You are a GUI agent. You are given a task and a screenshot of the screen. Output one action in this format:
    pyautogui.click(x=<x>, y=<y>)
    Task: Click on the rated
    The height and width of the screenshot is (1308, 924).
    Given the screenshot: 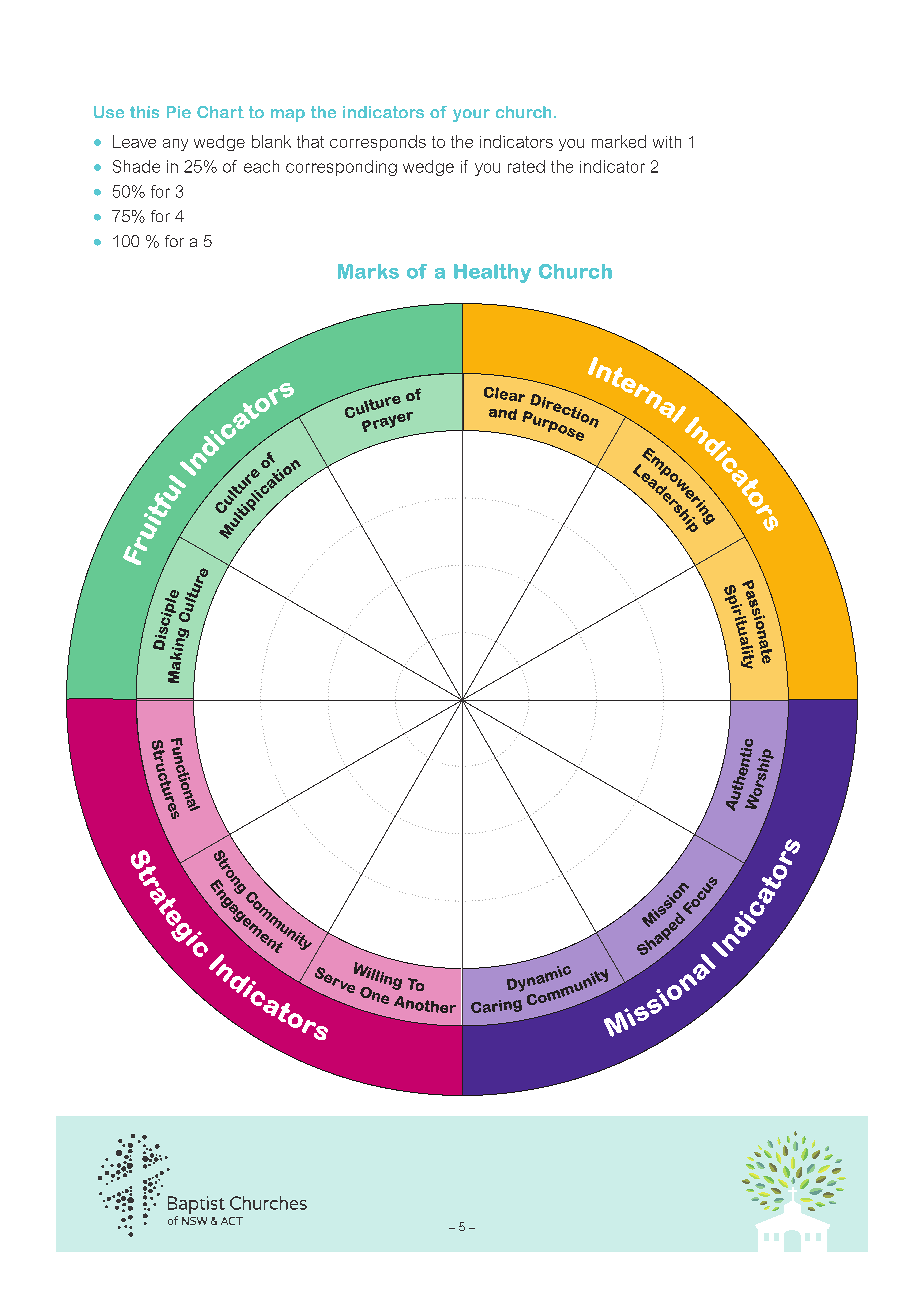 What is the action you would take?
    pyautogui.click(x=526, y=166)
